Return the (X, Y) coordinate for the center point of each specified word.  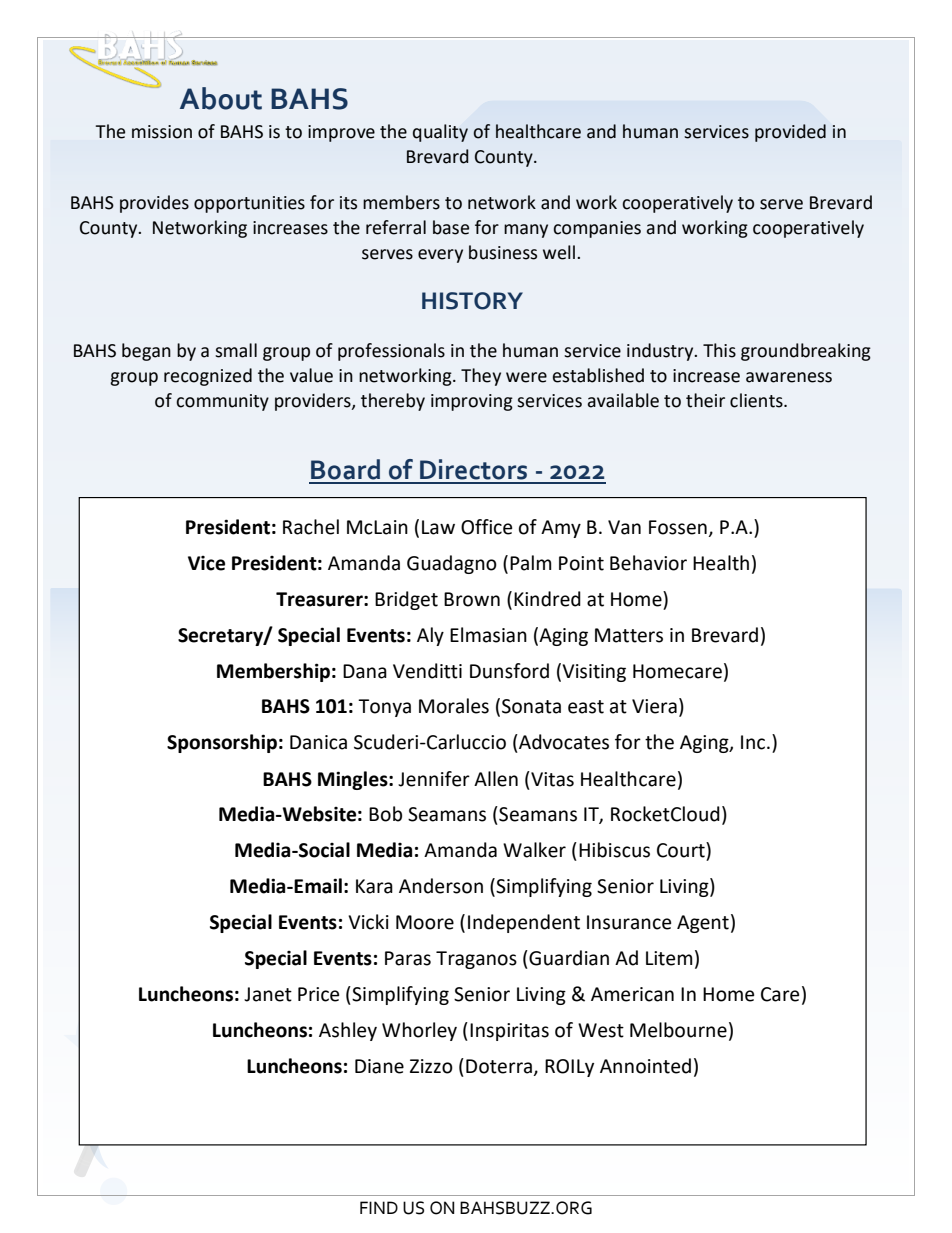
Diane (379, 1066)
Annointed (645, 1066)
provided (790, 133)
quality (440, 133)
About (221, 98)
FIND (379, 1207)
